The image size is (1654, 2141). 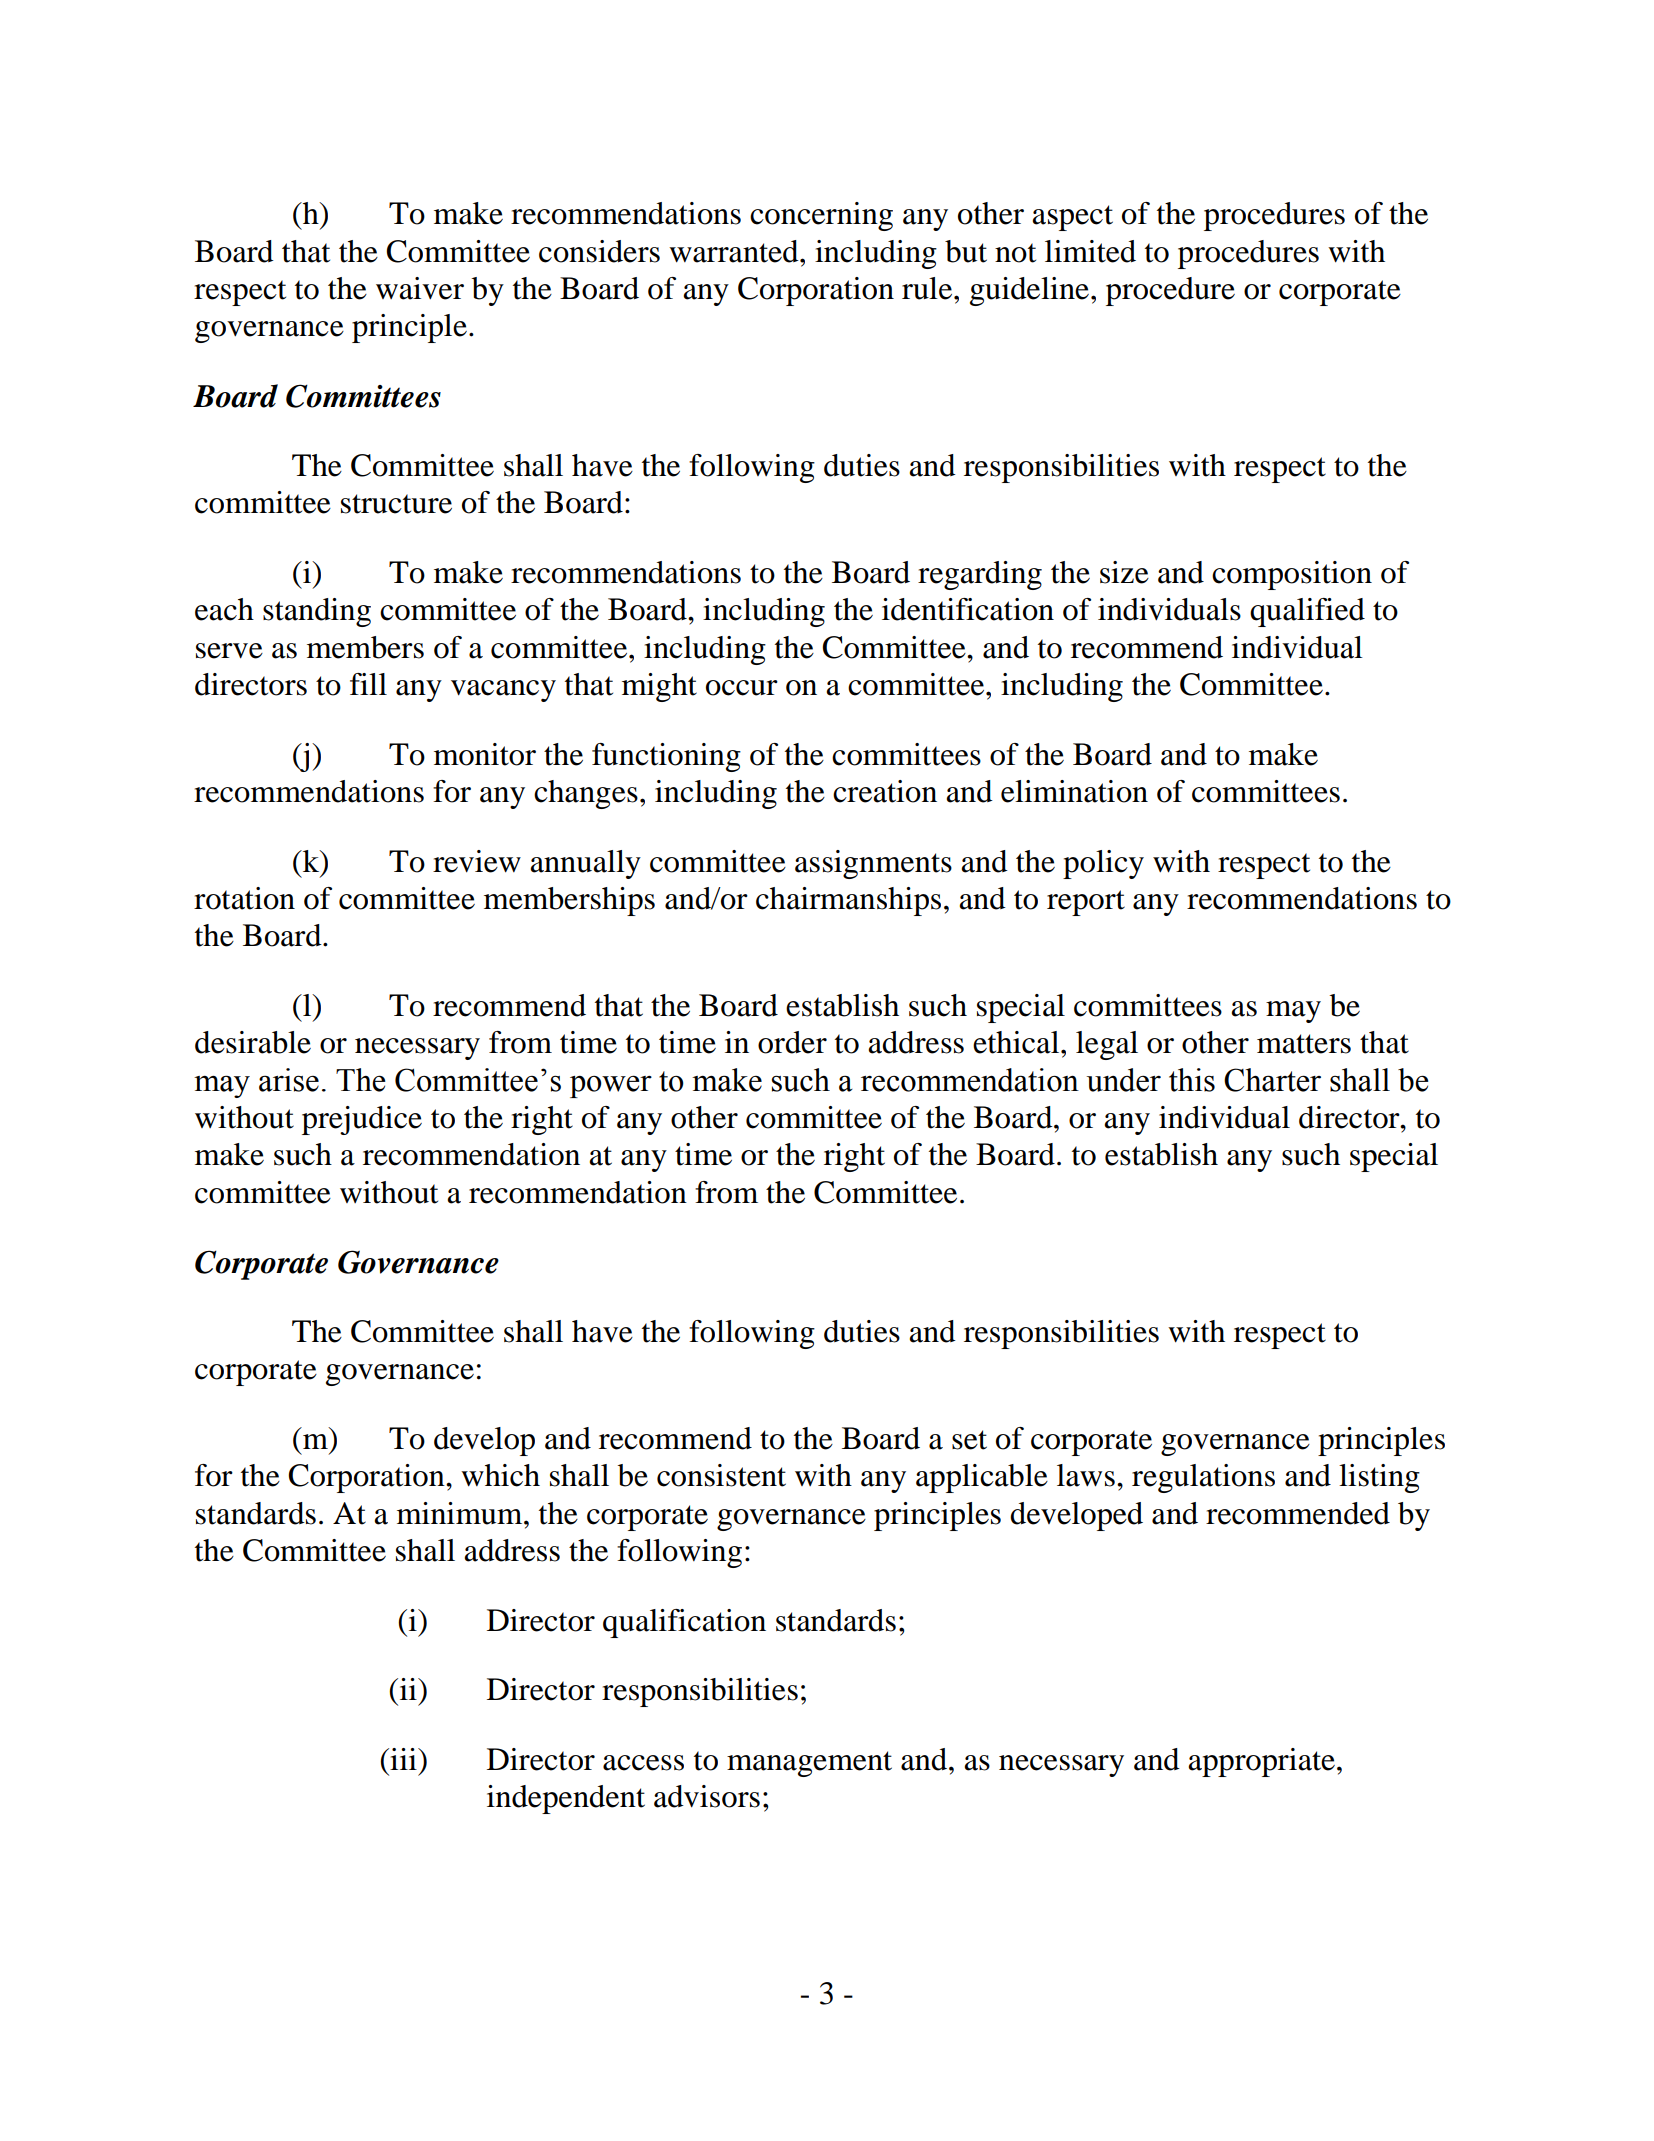 I want to click on waiver, so click(x=420, y=288).
